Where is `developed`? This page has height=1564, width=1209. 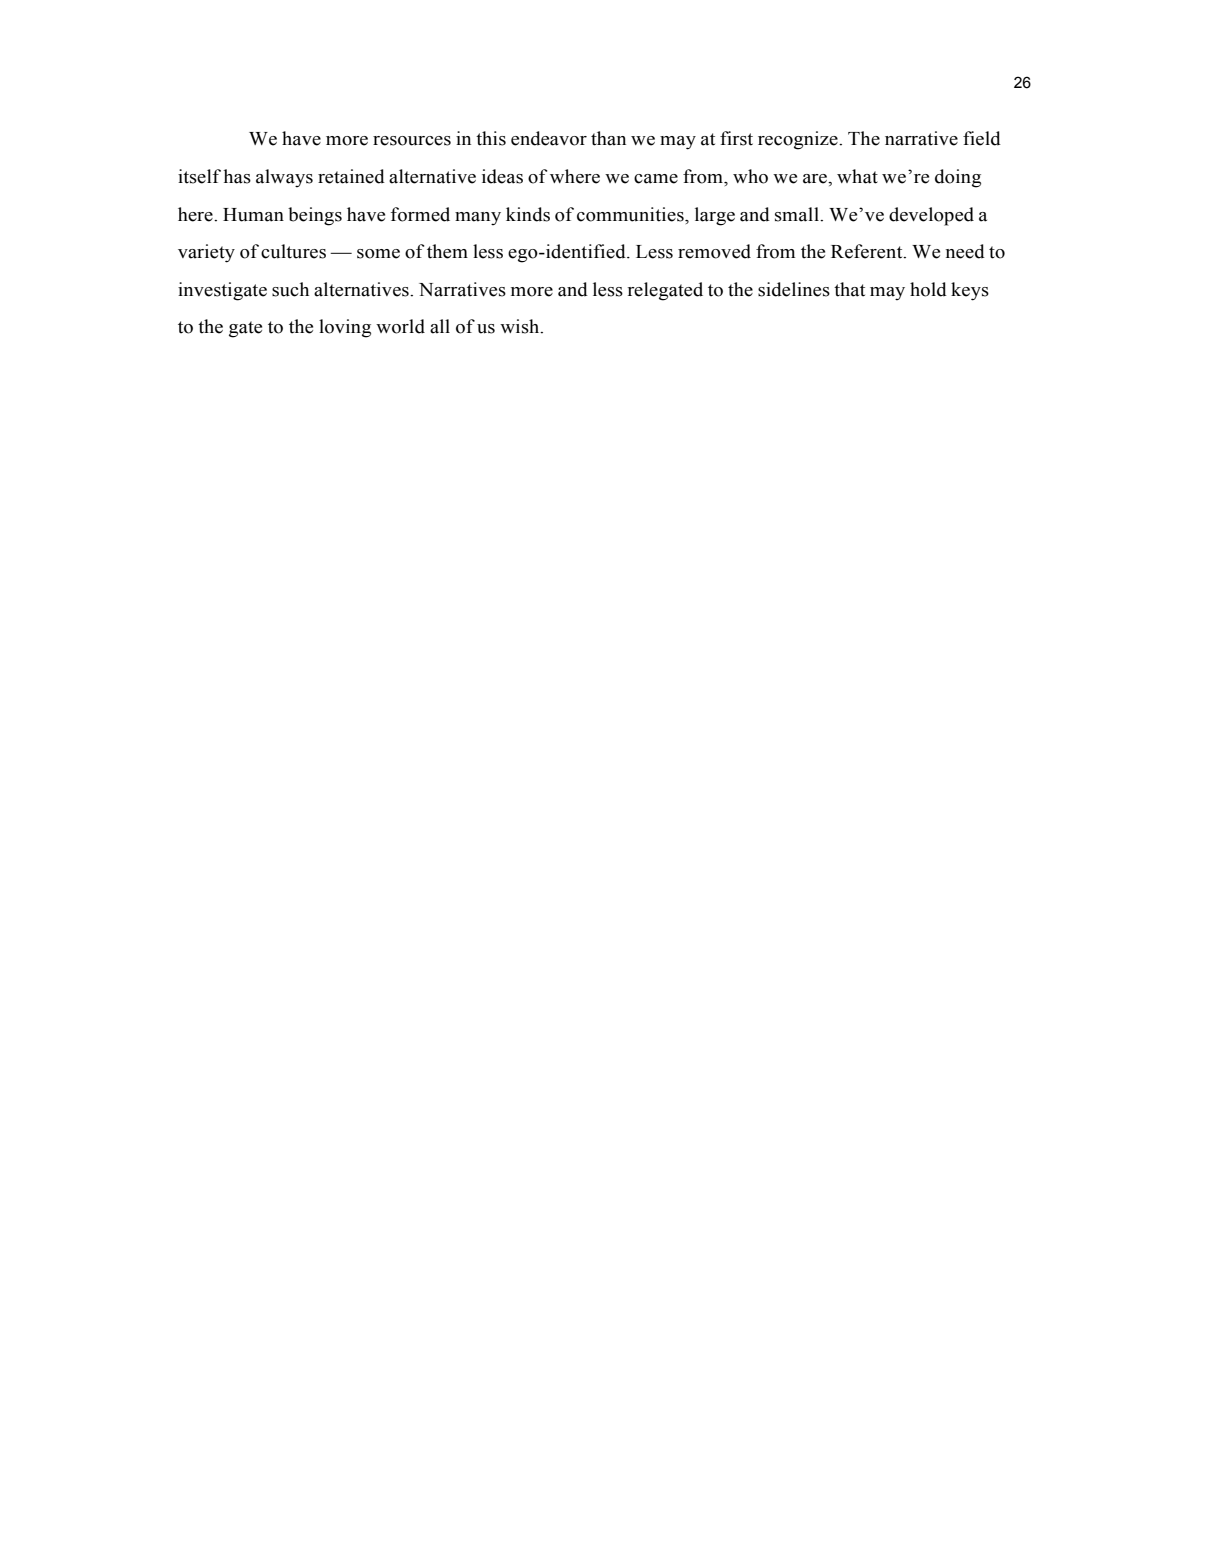 developed is located at coordinates (931, 216).
